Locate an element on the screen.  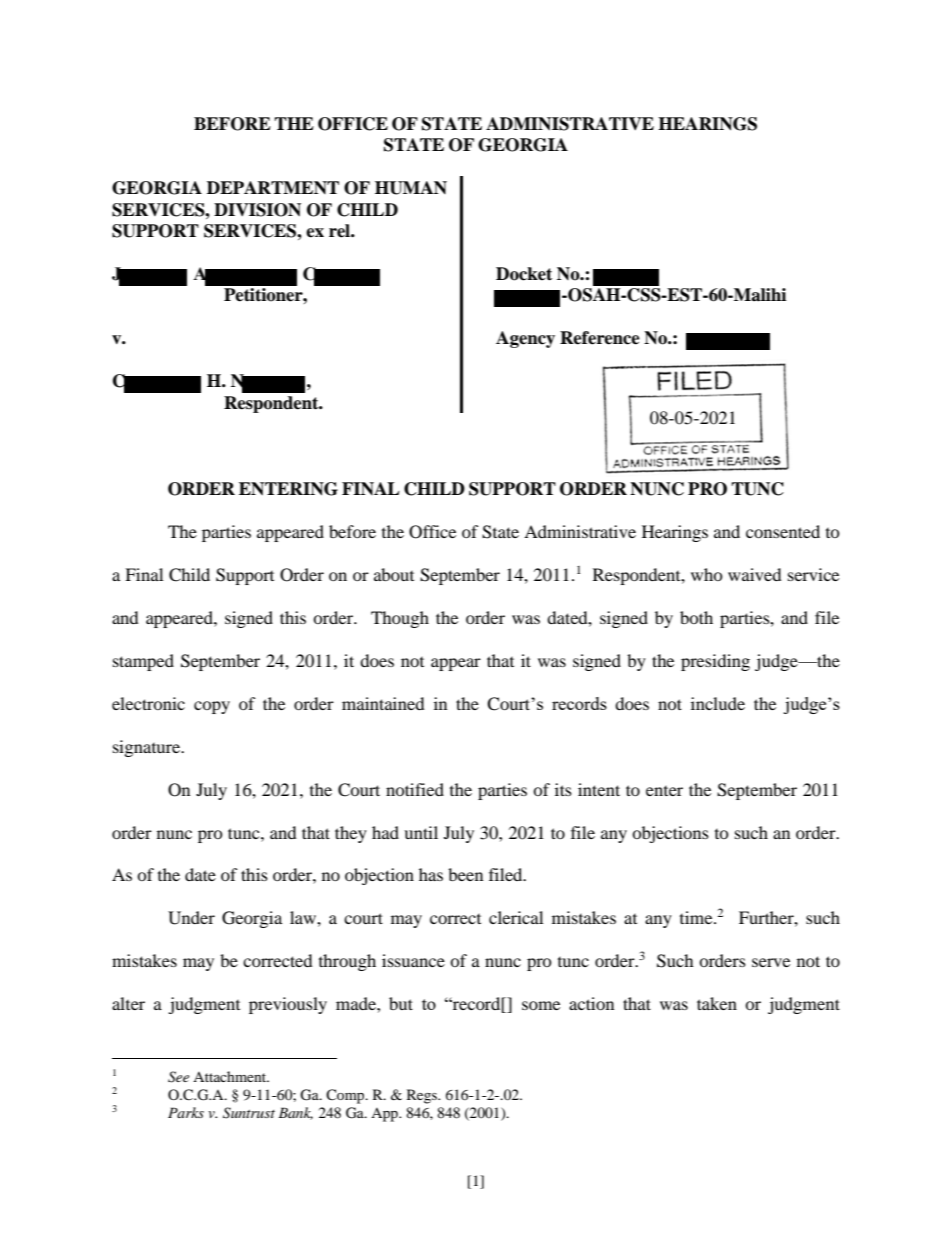
Attachment is located at coordinates (231, 1076).
